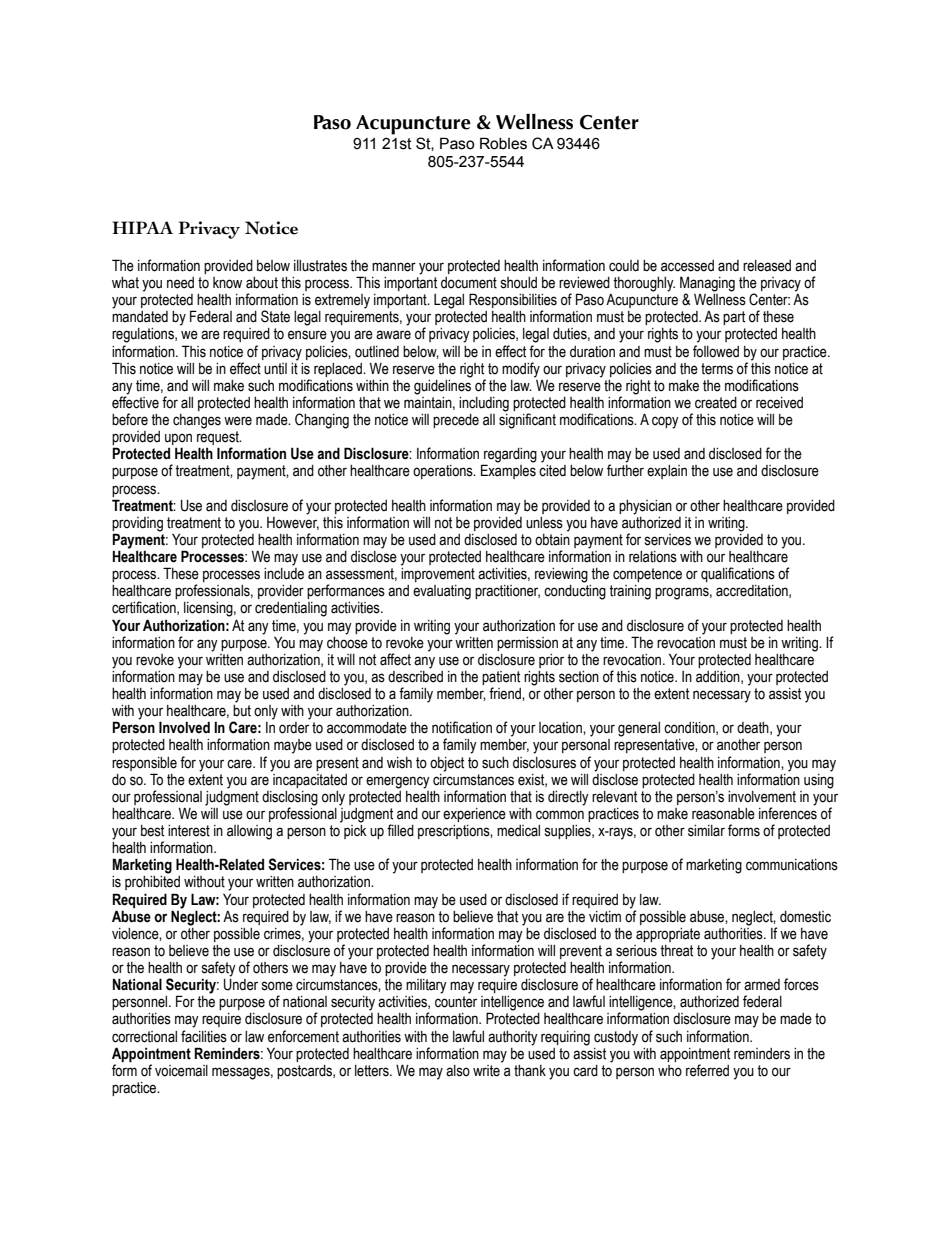 This document has width=952, height=1233. I want to click on created, so click(716, 403).
